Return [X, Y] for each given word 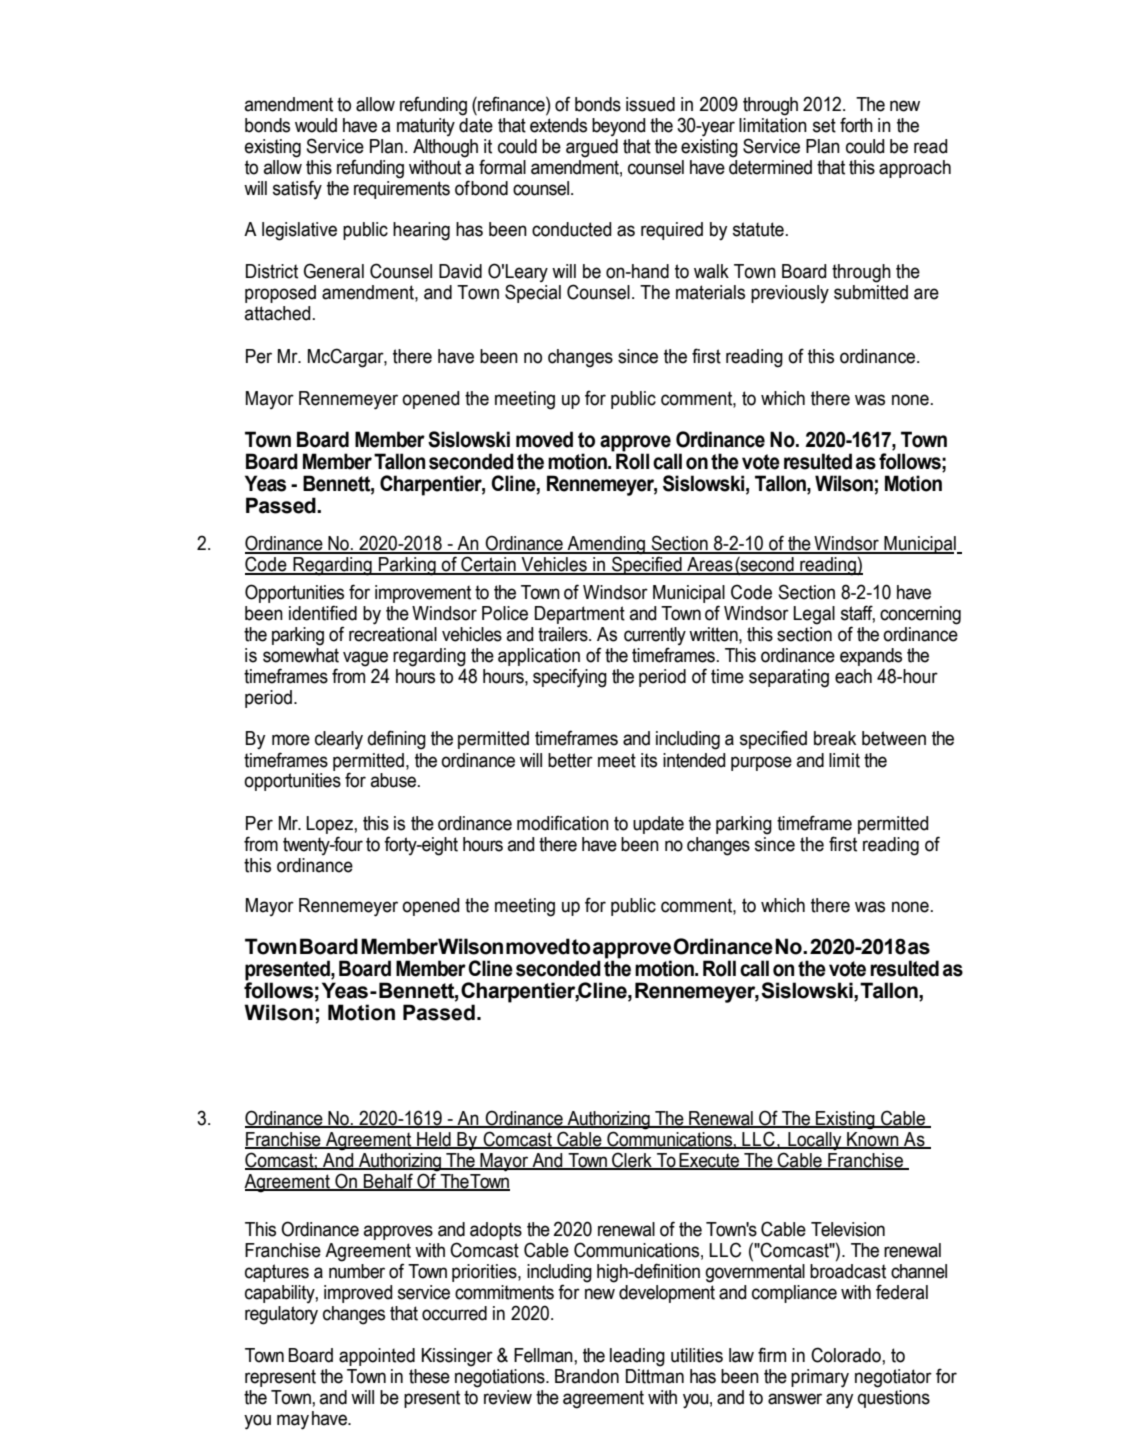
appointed [377, 1357]
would [316, 125]
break [835, 738]
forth [856, 125]
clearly [339, 740]
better [570, 760]
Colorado [847, 1355]
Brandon [587, 1376]
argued [592, 148]
